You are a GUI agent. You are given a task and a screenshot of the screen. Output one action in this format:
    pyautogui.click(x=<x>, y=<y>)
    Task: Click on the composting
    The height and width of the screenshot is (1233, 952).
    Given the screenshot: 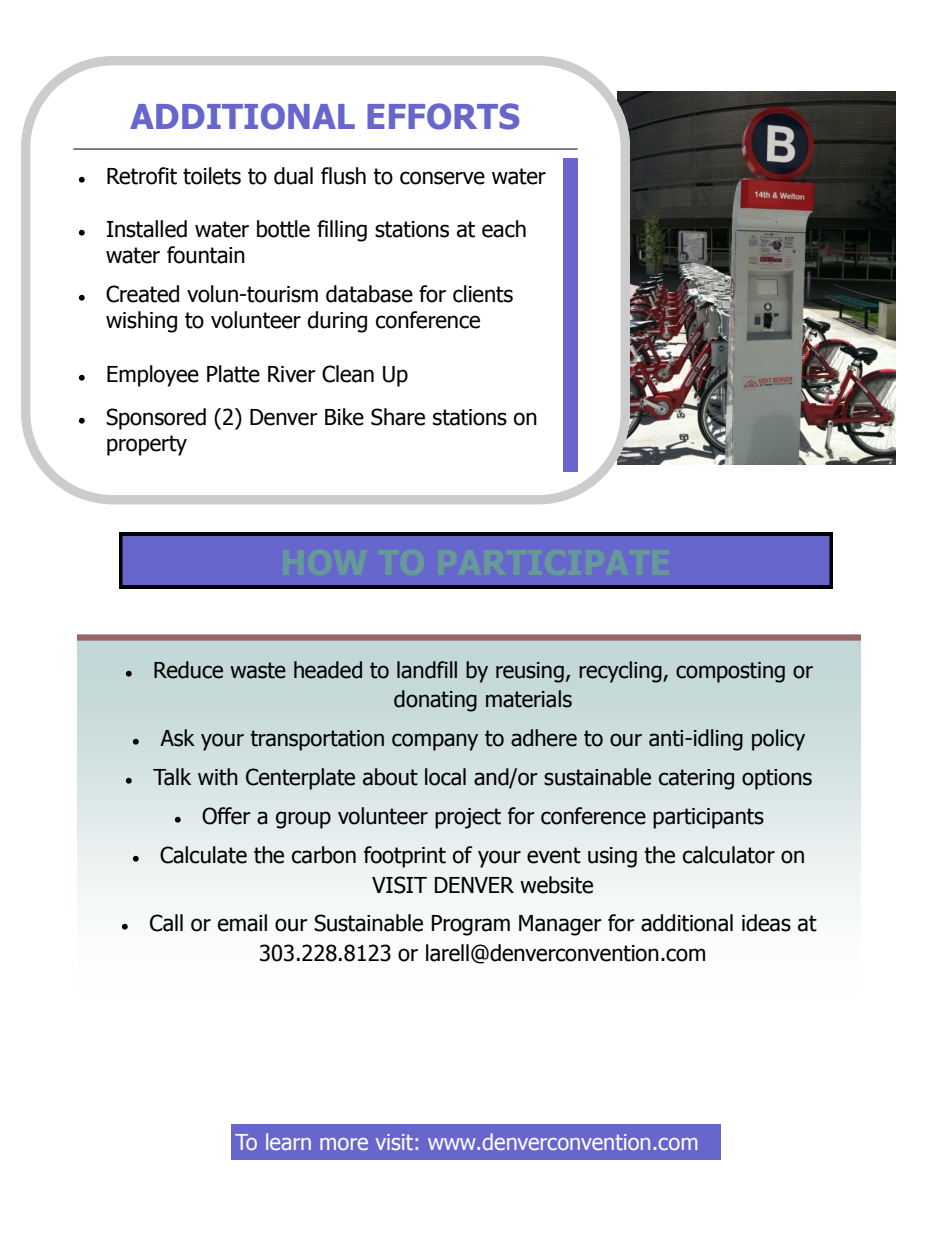 What is the action you would take?
    pyautogui.click(x=730, y=672)
